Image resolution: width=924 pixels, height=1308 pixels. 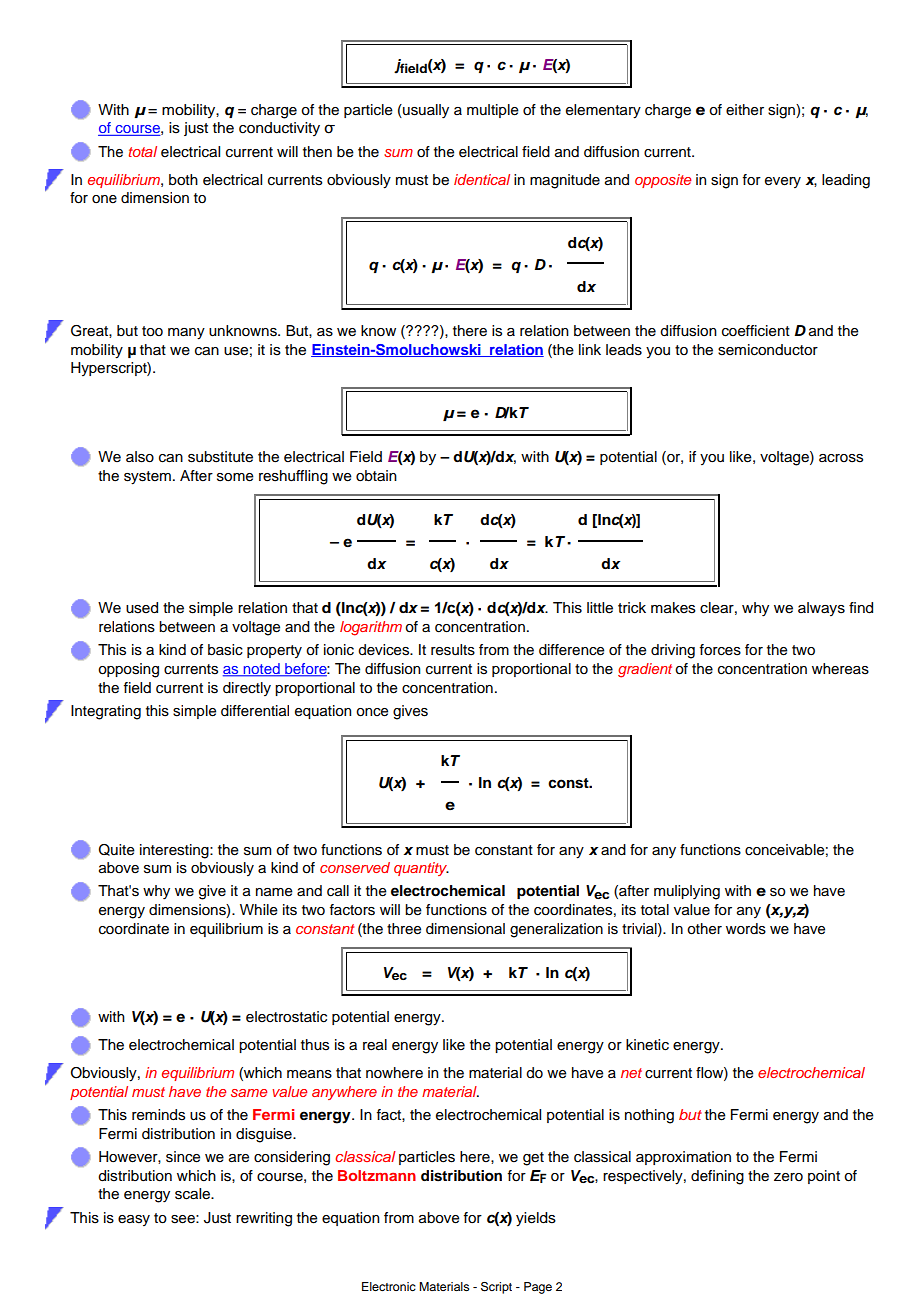 I want to click on both, so click(x=183, y=180).
